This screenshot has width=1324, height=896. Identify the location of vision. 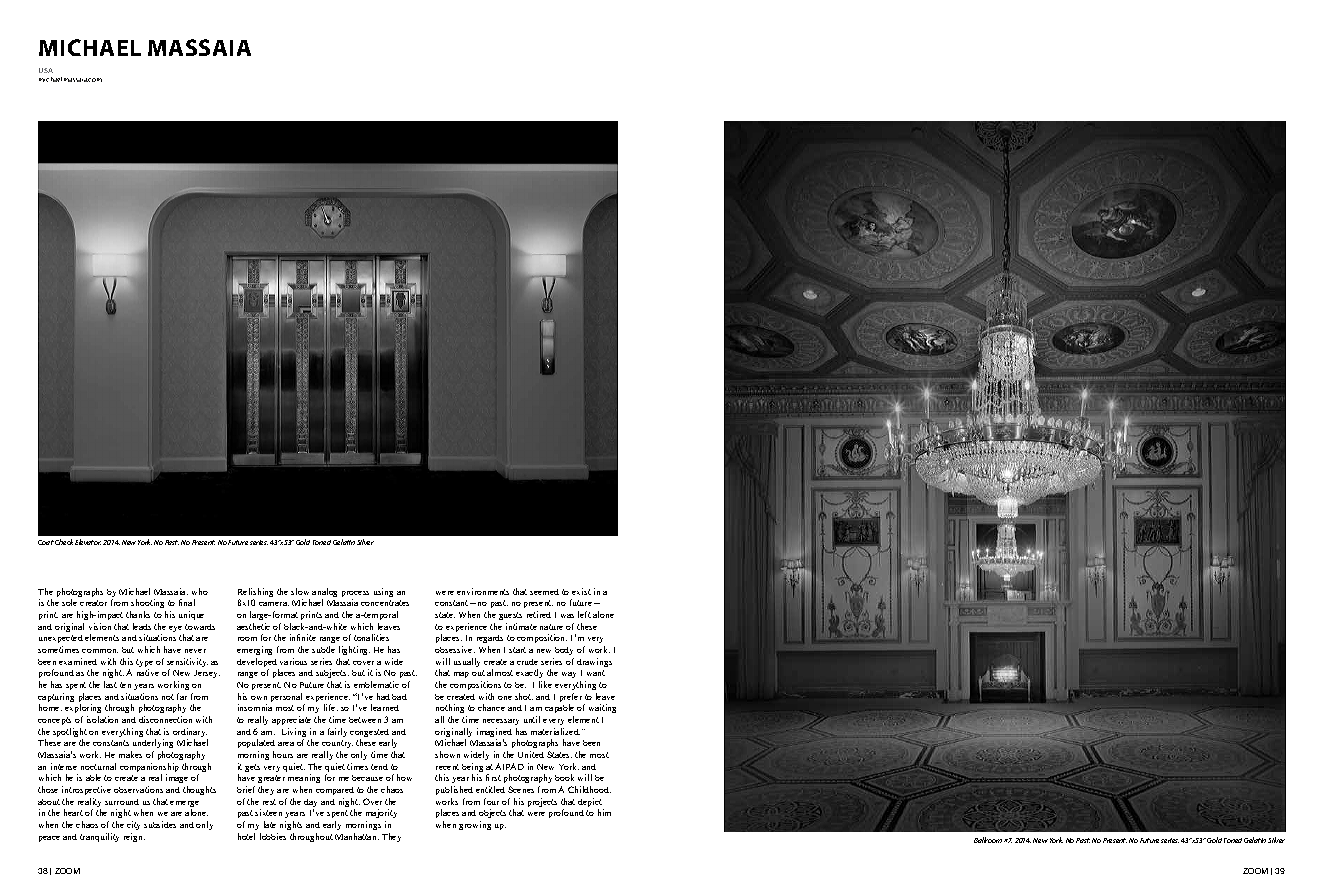
(100, 626).
